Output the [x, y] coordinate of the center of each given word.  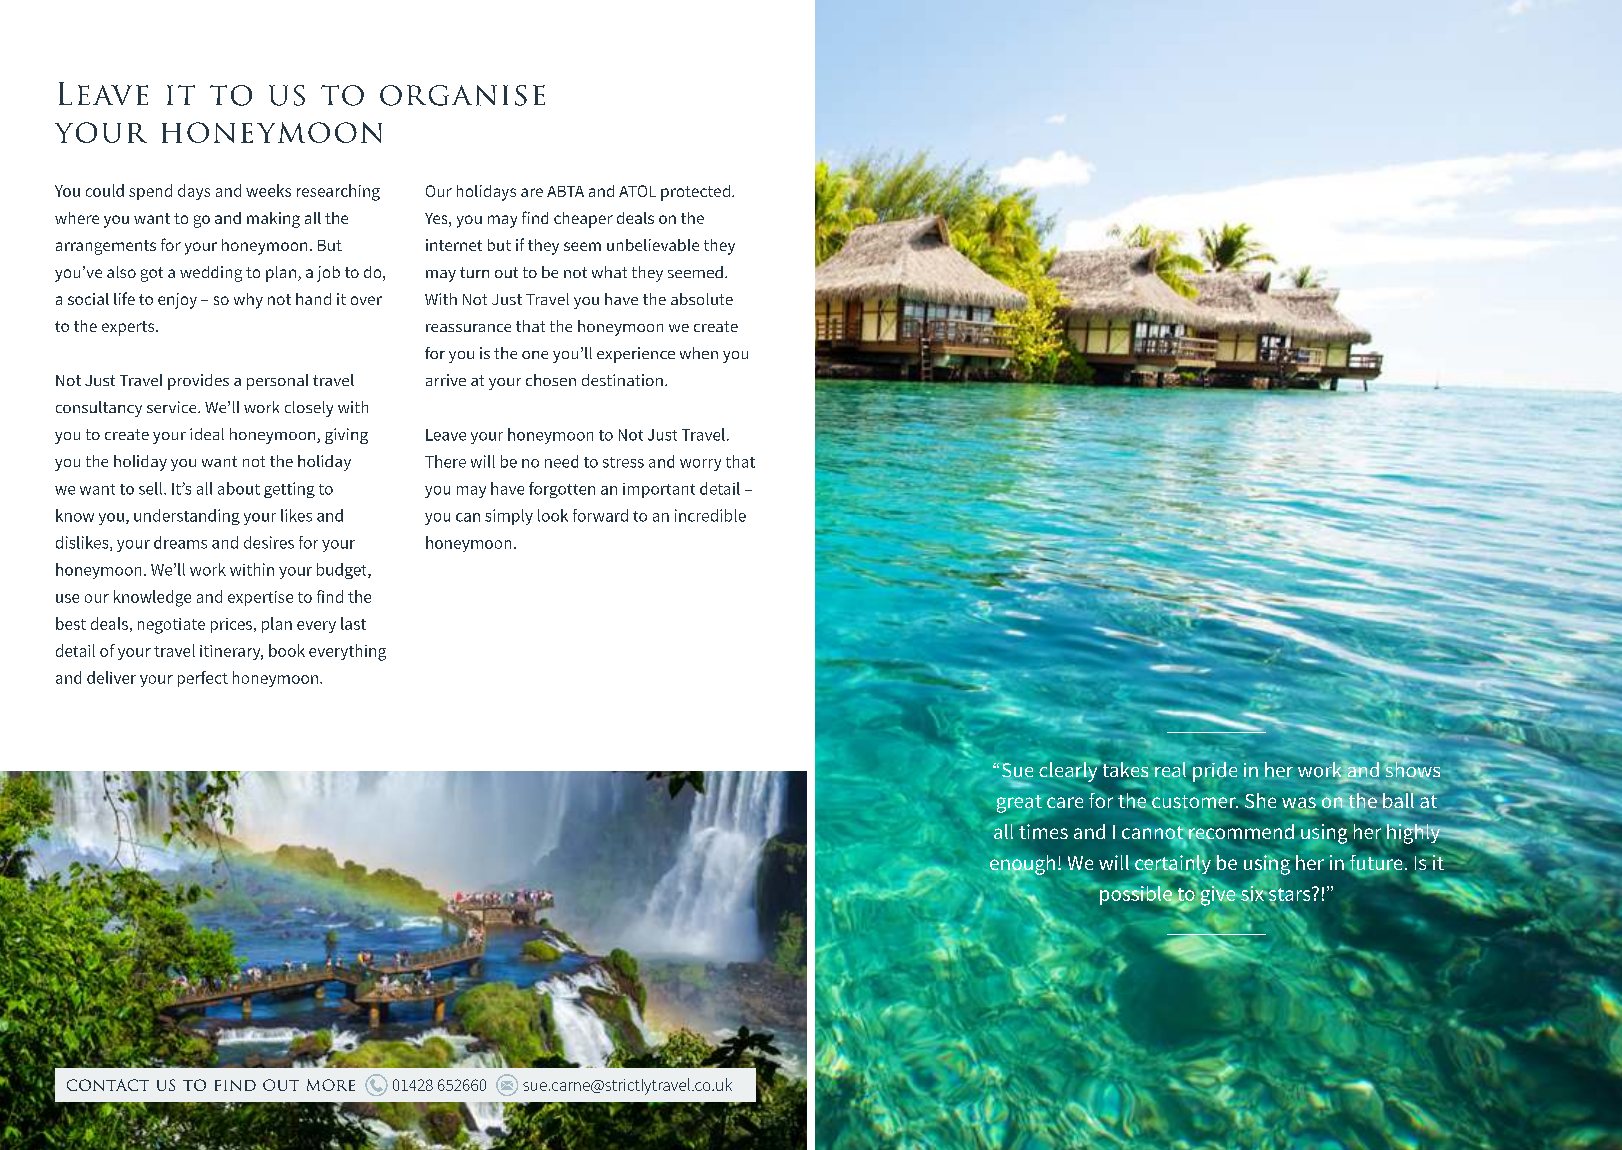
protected [695, 193]
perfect [203, 679]
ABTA [565, 191]
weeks [268, 190]
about [239, 488]
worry [700, 465]
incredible [710, 515]
